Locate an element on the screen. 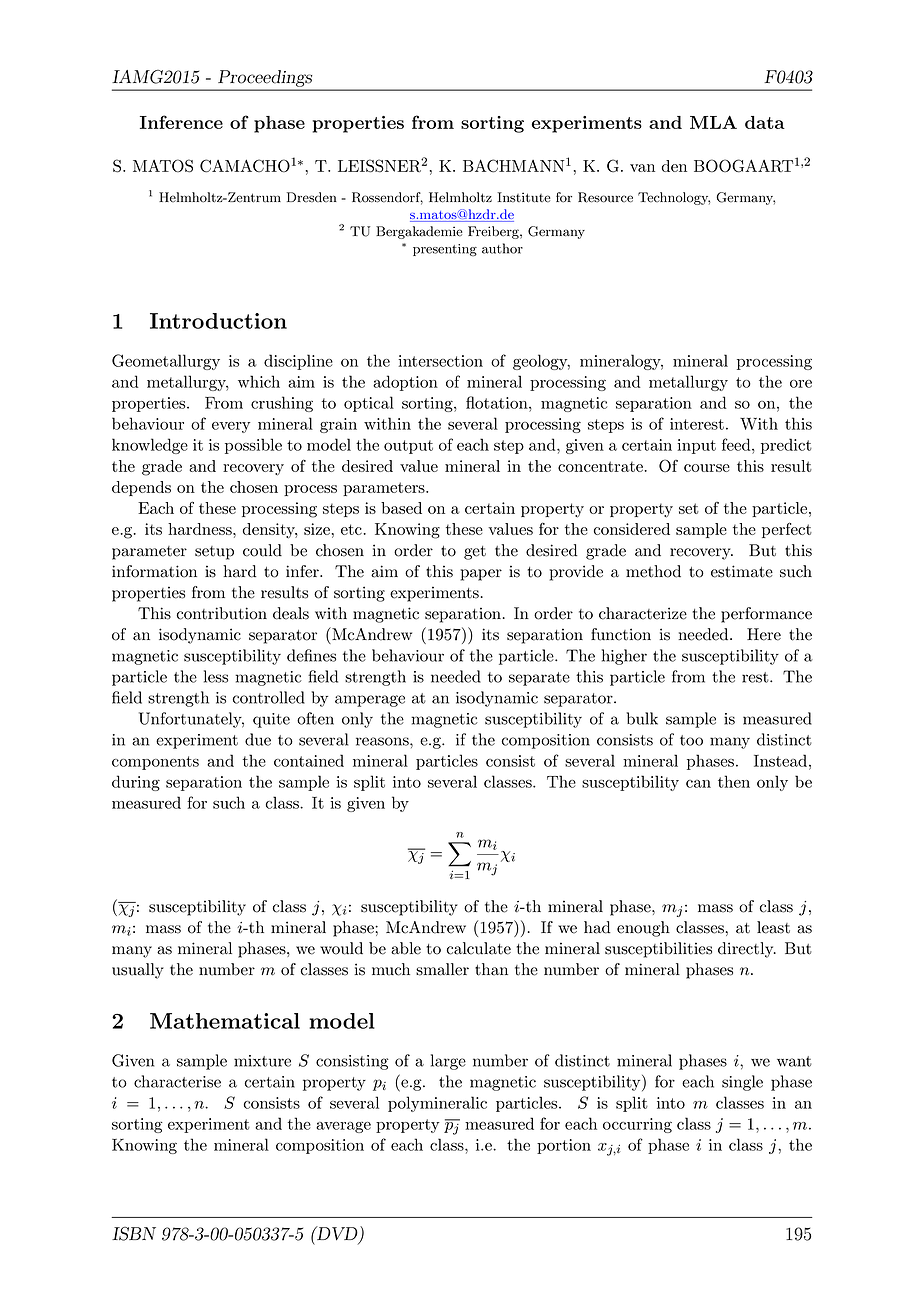 The height and width of the screenshot is (1308, 924). directly is located at coordinates (747, 950).
